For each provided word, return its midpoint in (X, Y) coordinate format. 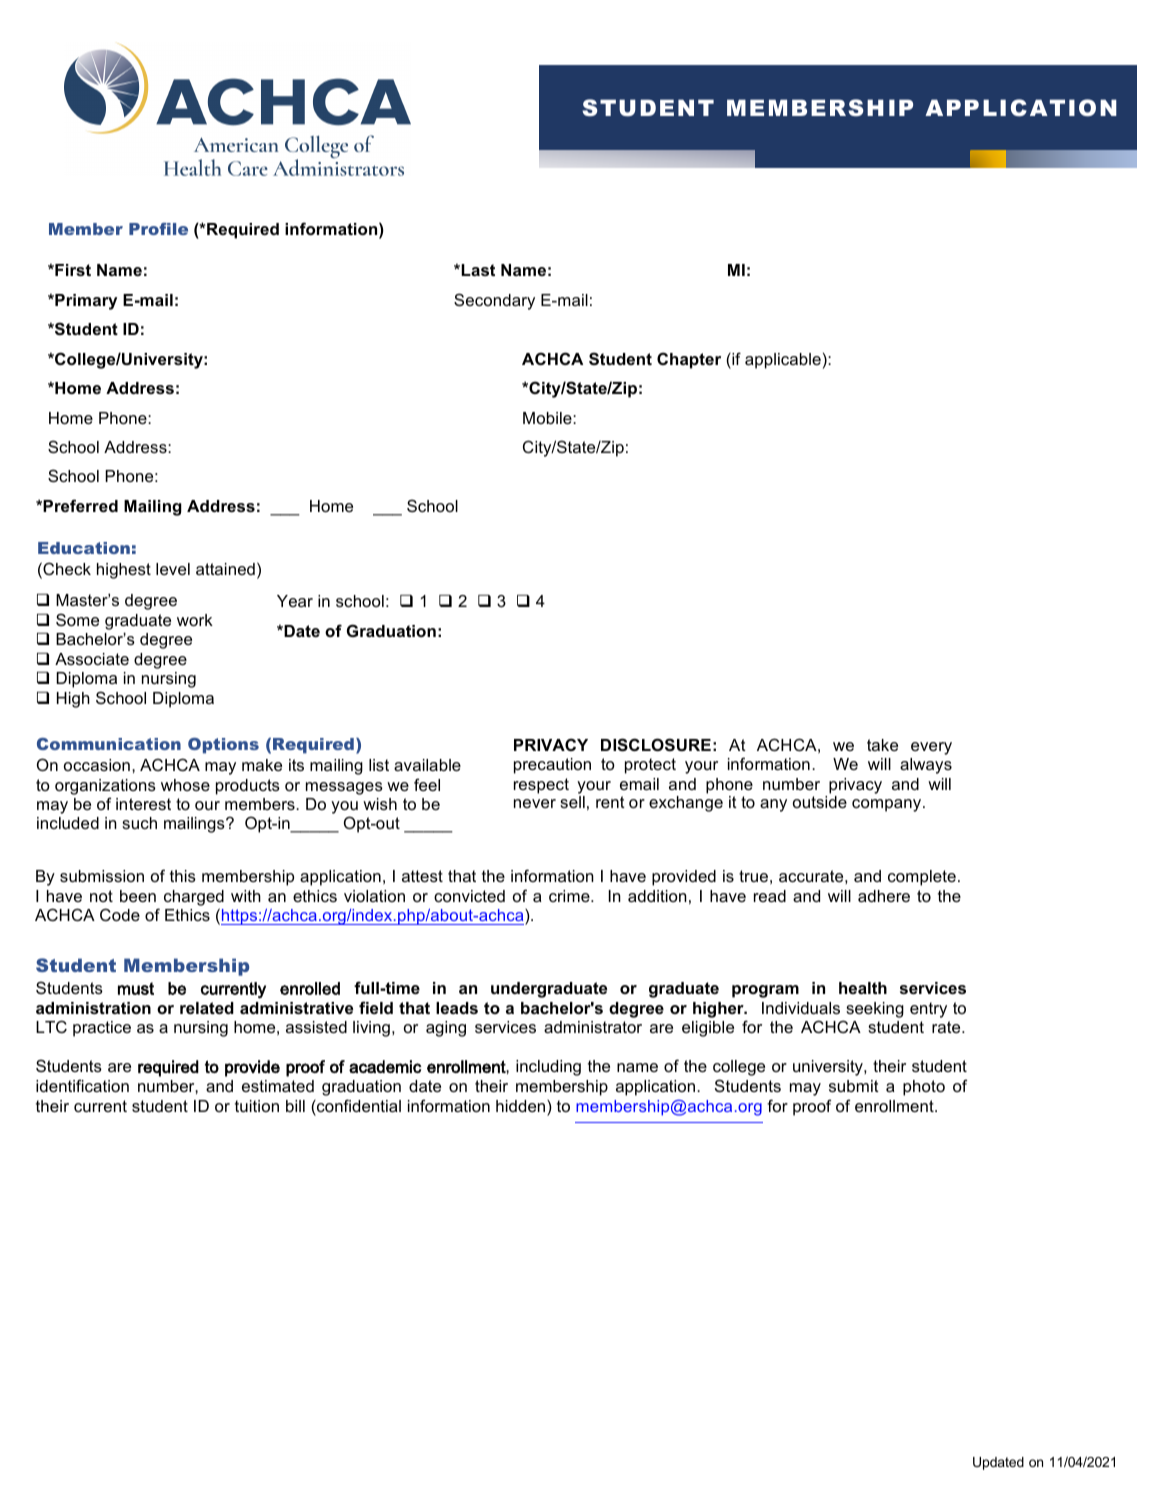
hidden (522, 1106)
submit (854, 1086)
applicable (783, 361)
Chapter (689, 360)
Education (84, 548)
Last (477, 270)
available (427, 765)
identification (82, 1085)
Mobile (548, 418)
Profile (158, 229)
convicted (469, 896)
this (183, 876)
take (882, 745)
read (770, 896)
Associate (92, 659)
